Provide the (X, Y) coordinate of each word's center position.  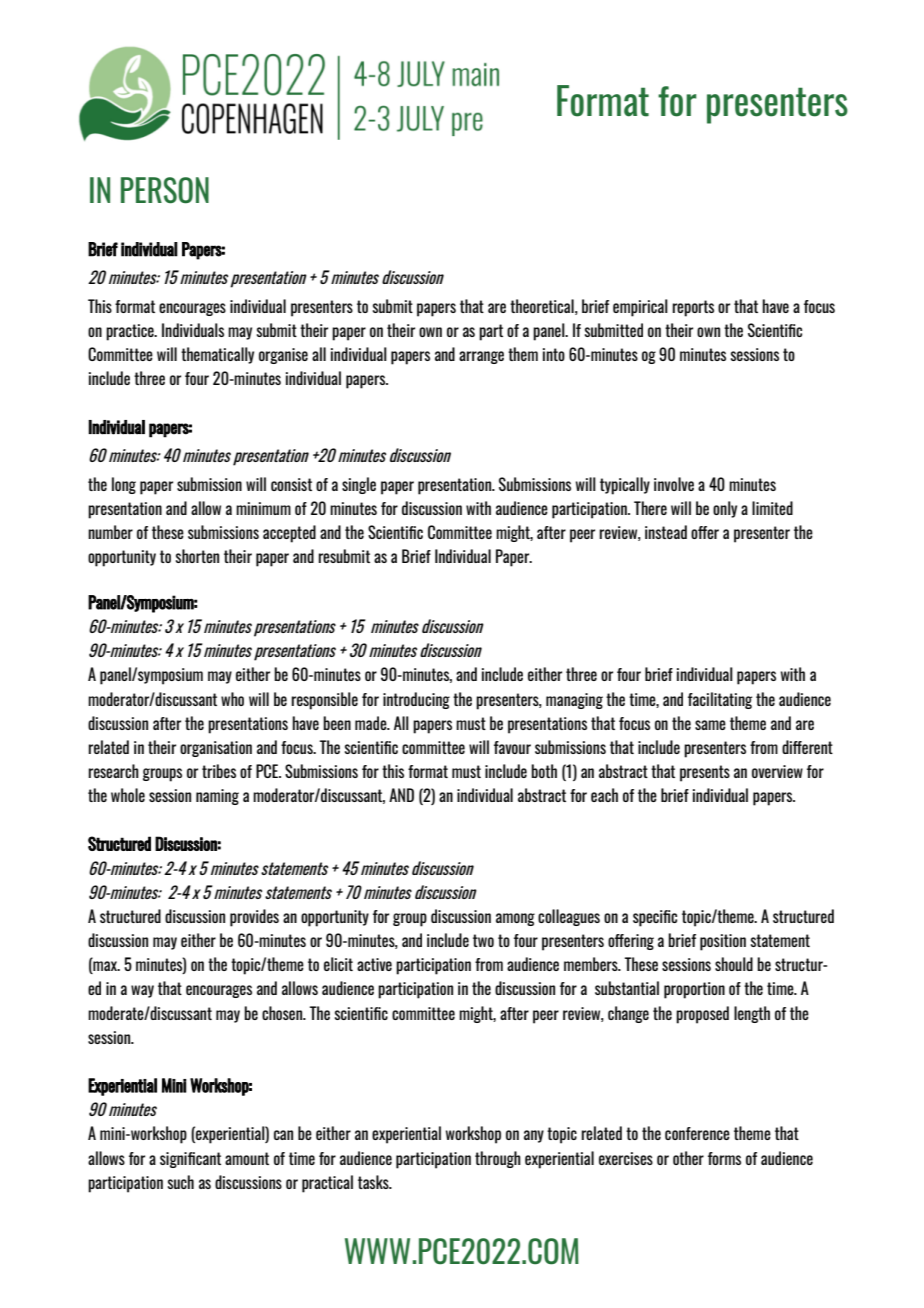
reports (693, 308)
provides (254, 918)
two (483, 940)
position (723, 942)
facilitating (720, 700)
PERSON (165, 190)
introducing (416, 700)
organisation (216, 749)
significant (190, 1160)
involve (674, 484)
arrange (481, 357)
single (359, 485)
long (124, 485)
